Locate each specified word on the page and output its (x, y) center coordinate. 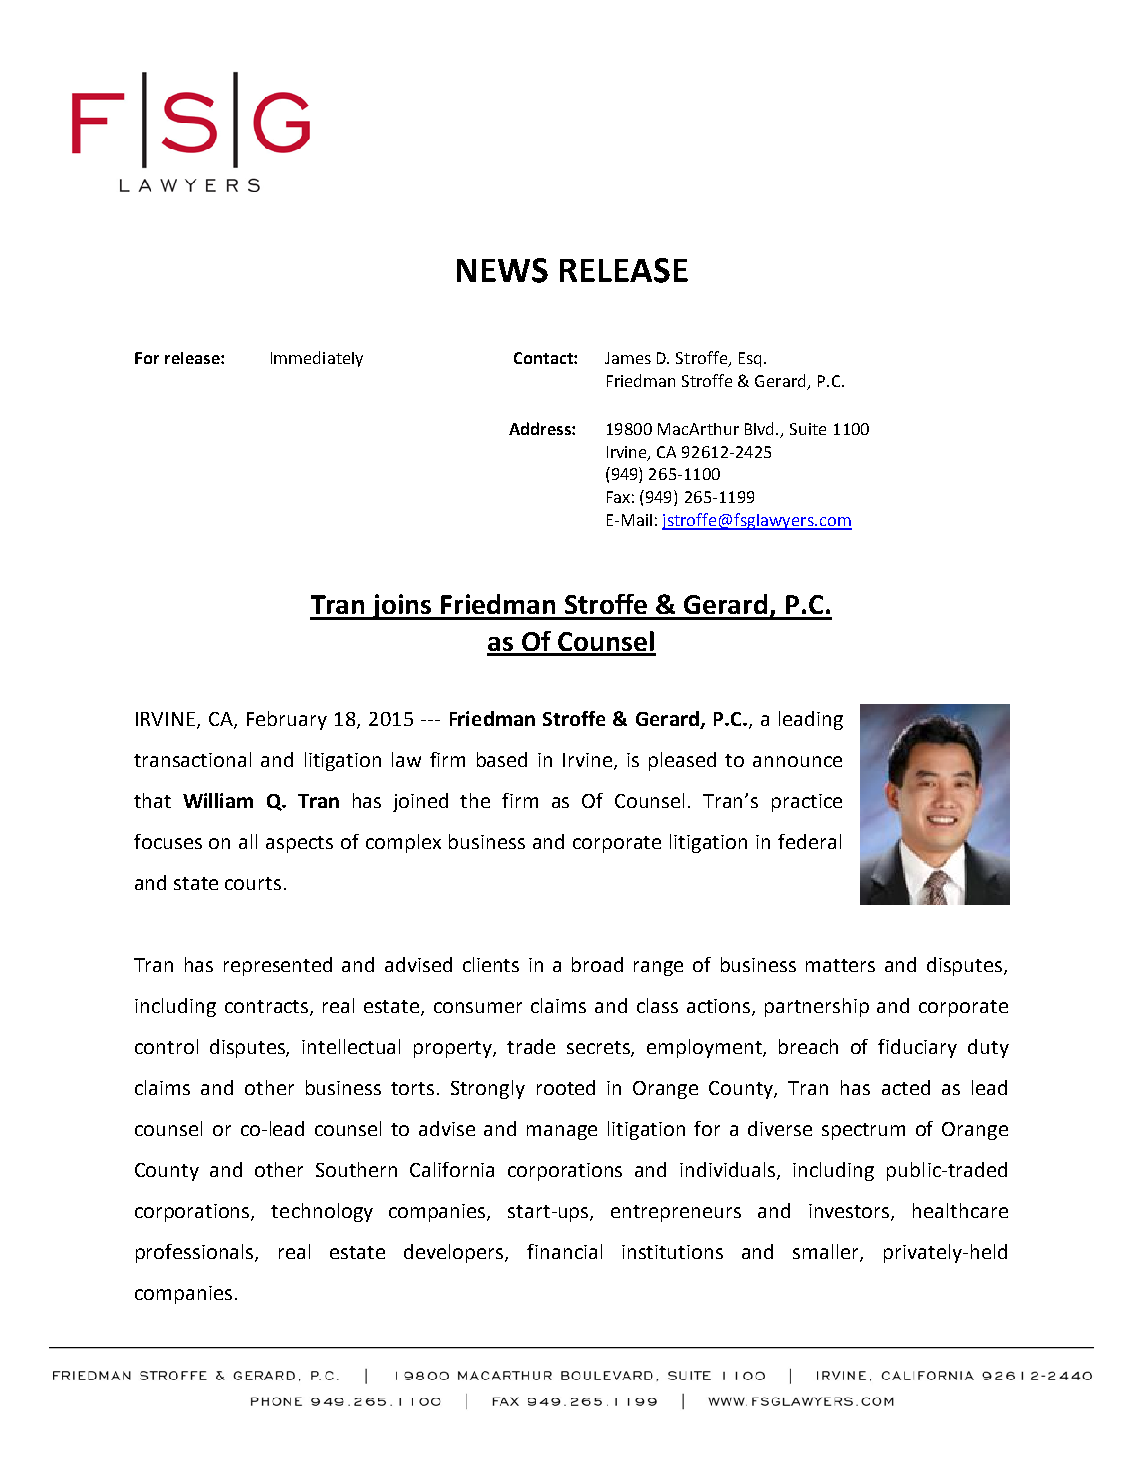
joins (402, 607)
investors (850, 1212)
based (502, 759)
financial (564, 1251)
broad (597, 964)
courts (253, 883)
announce (797, 761)
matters (840, 965)
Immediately (317, 359)
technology (322, 1212)
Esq (750, 359)
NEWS (502, 270)
